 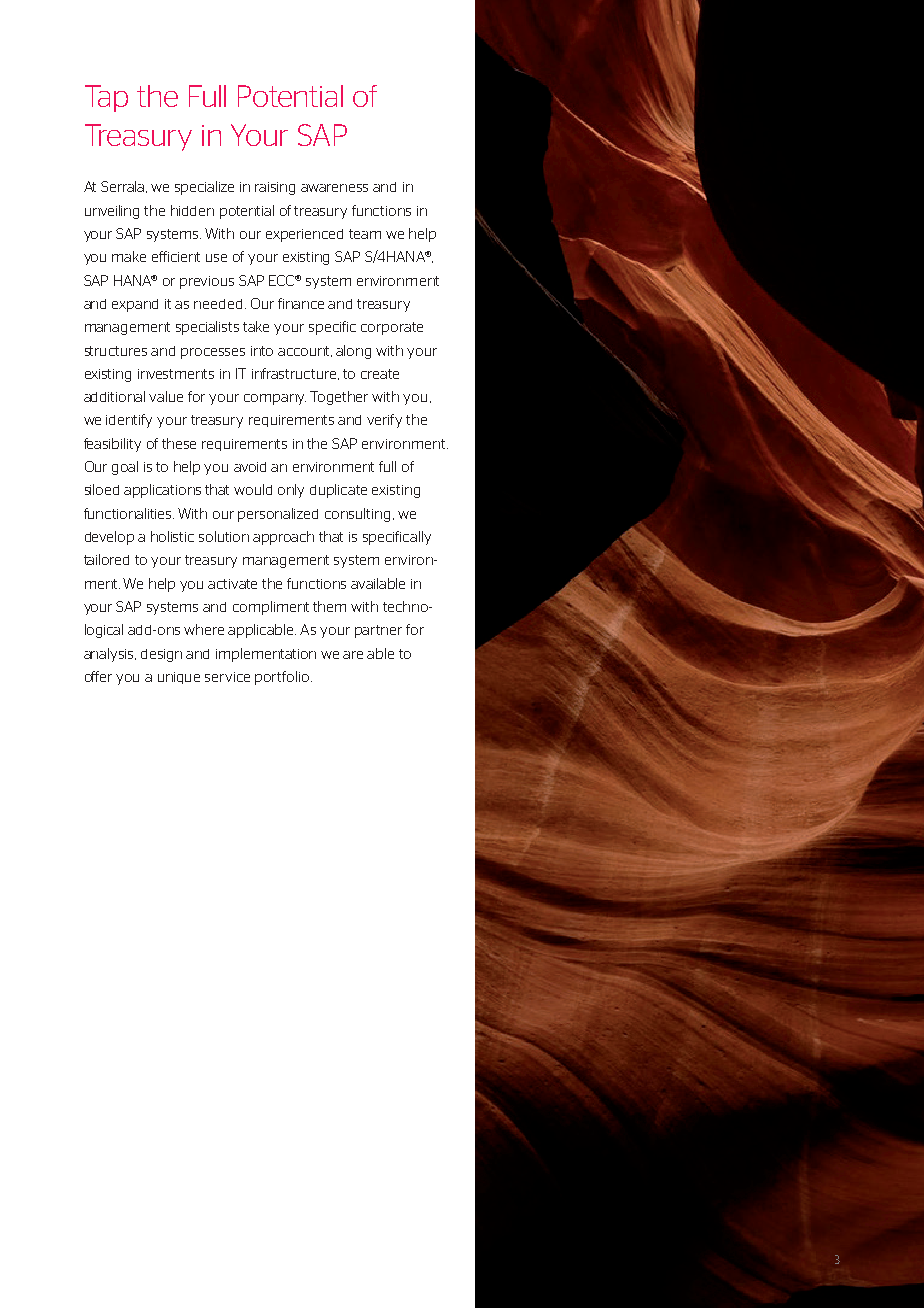 What do you see at coordinates (106, 98) in the document?
I see `Tap` at bounding box center [106, 98].
